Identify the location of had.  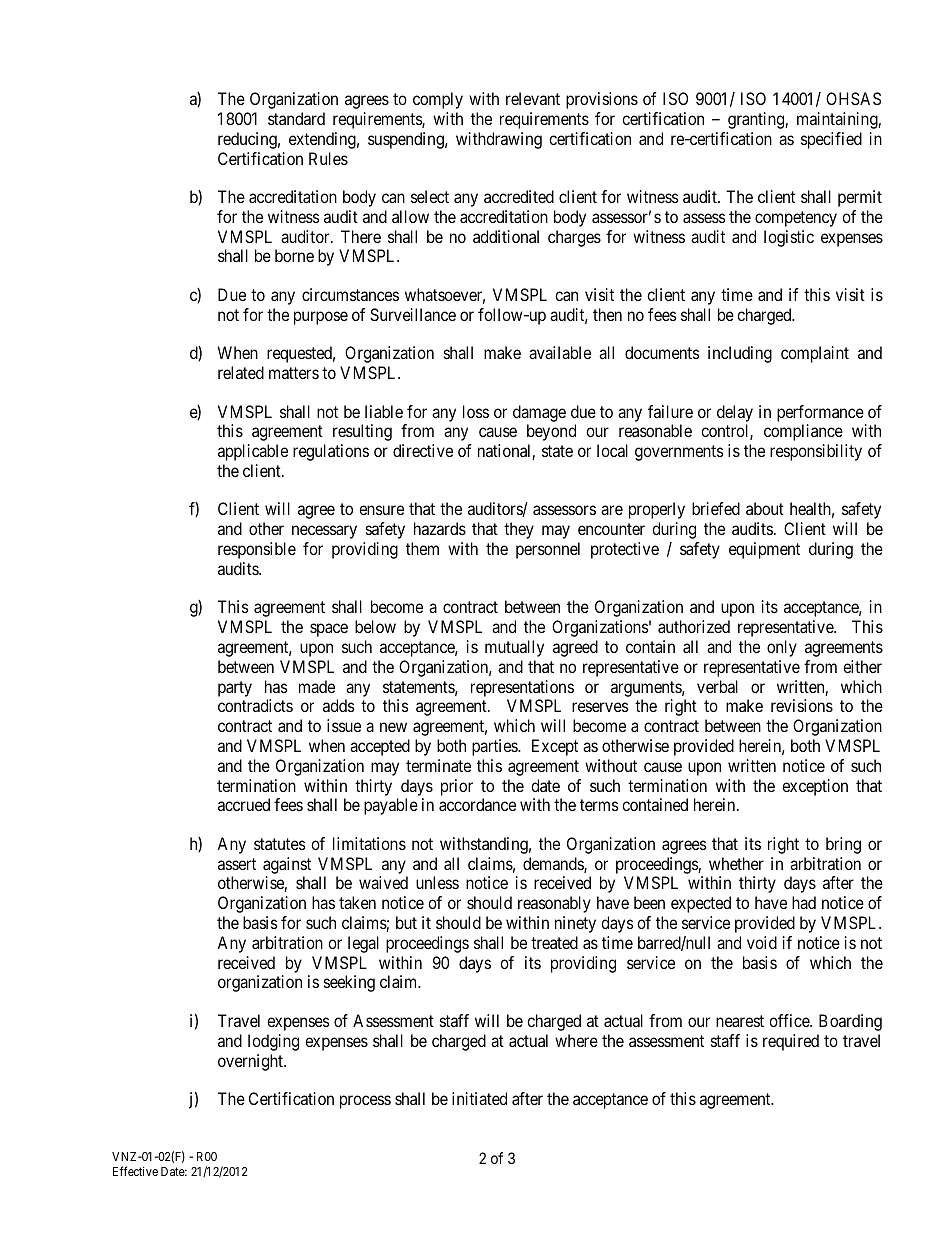
(804, 902).
